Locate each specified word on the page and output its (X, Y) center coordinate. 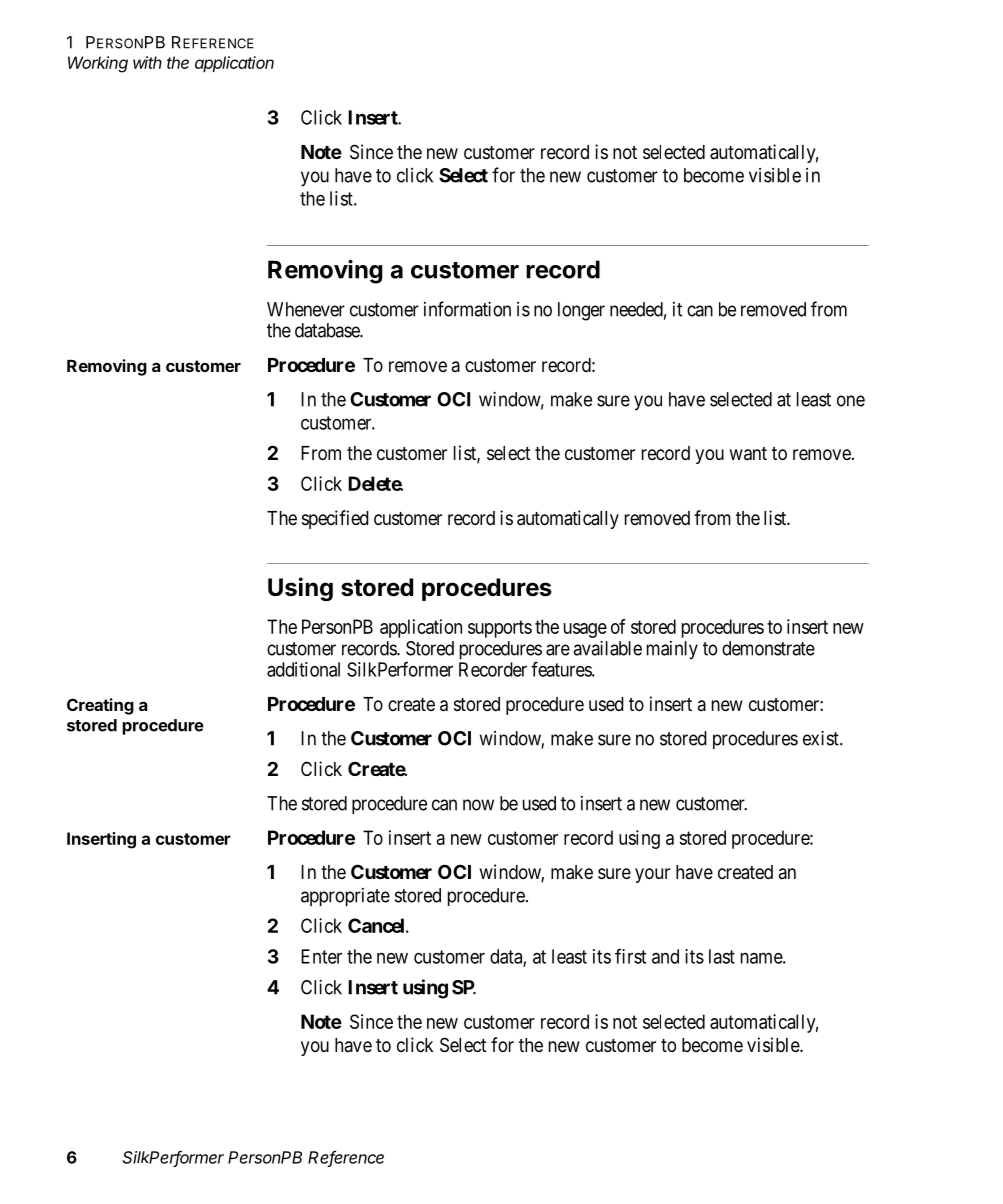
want (748, 454)
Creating (100, 706)
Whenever (306, 309)
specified (335, 519)
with (147, 62)
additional (303, 669)
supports (500, 629)
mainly (672, 650)
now (478, 805)
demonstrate (768, 648)
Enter (321, 956)
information (467, 309)
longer (581, 311)
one (851, 401)
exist (822, 738)
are (558, 650)
